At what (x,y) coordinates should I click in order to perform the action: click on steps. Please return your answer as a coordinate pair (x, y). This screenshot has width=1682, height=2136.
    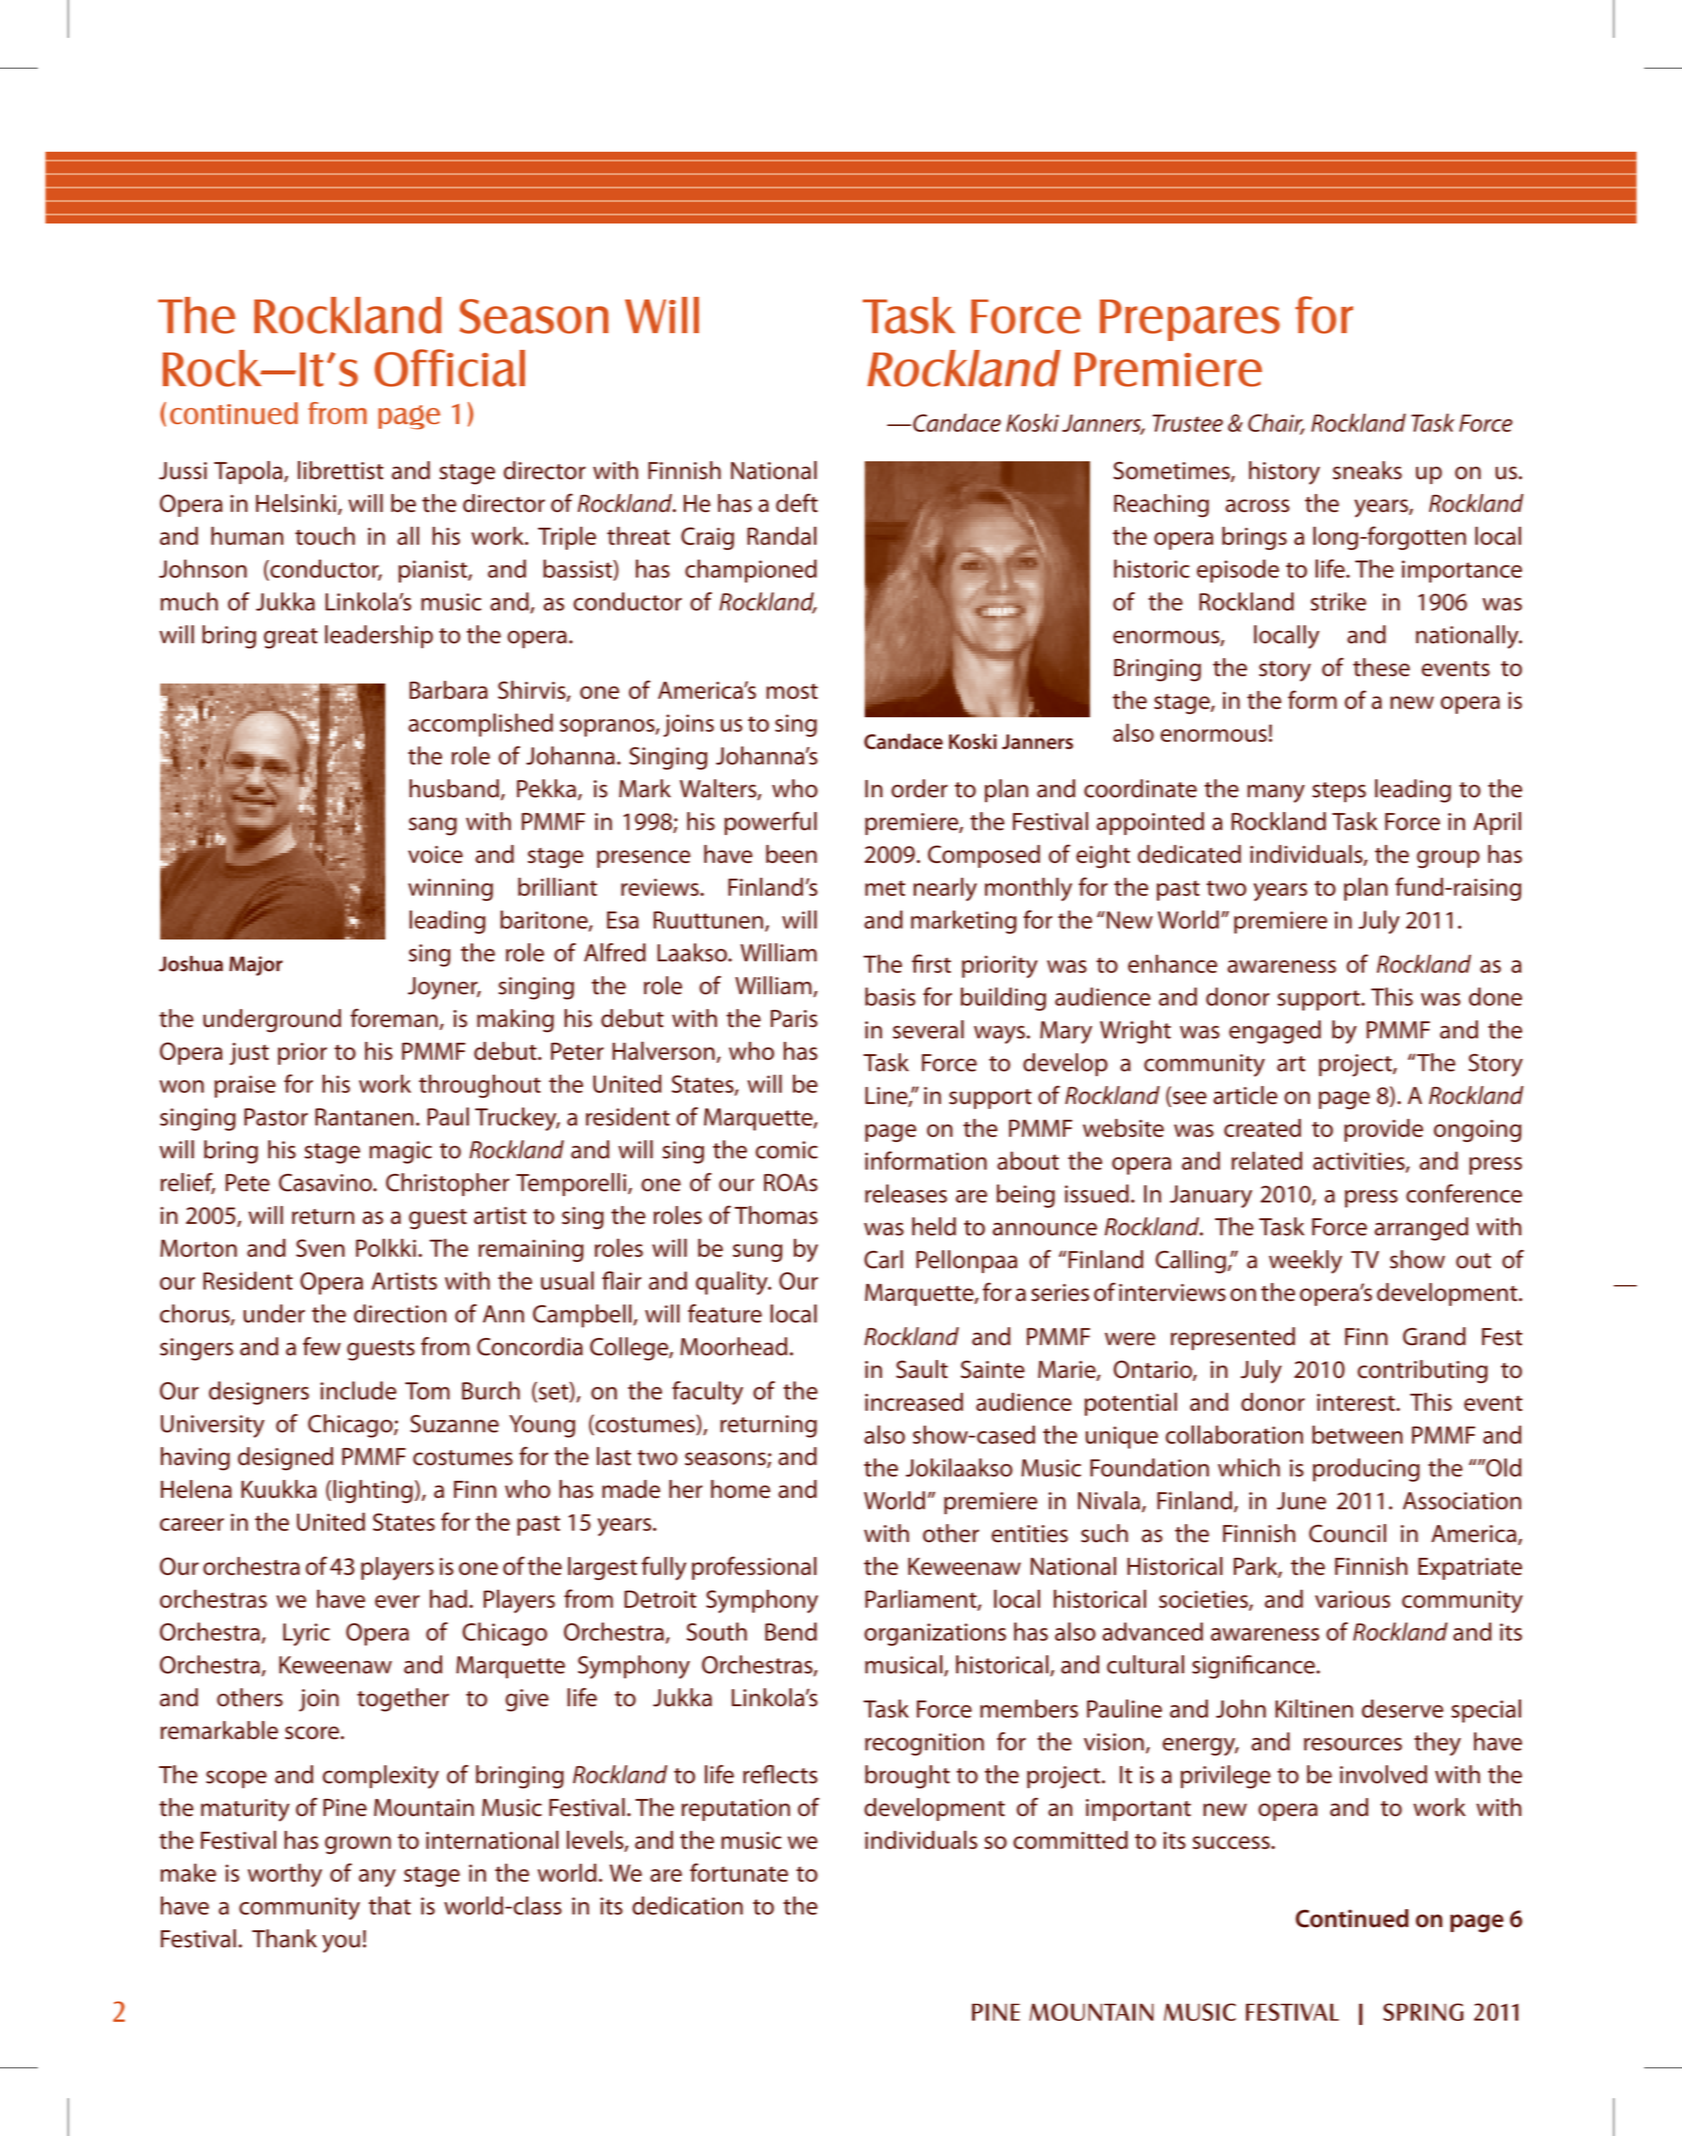
    Looking at the image, I should click on (1339, 792).
